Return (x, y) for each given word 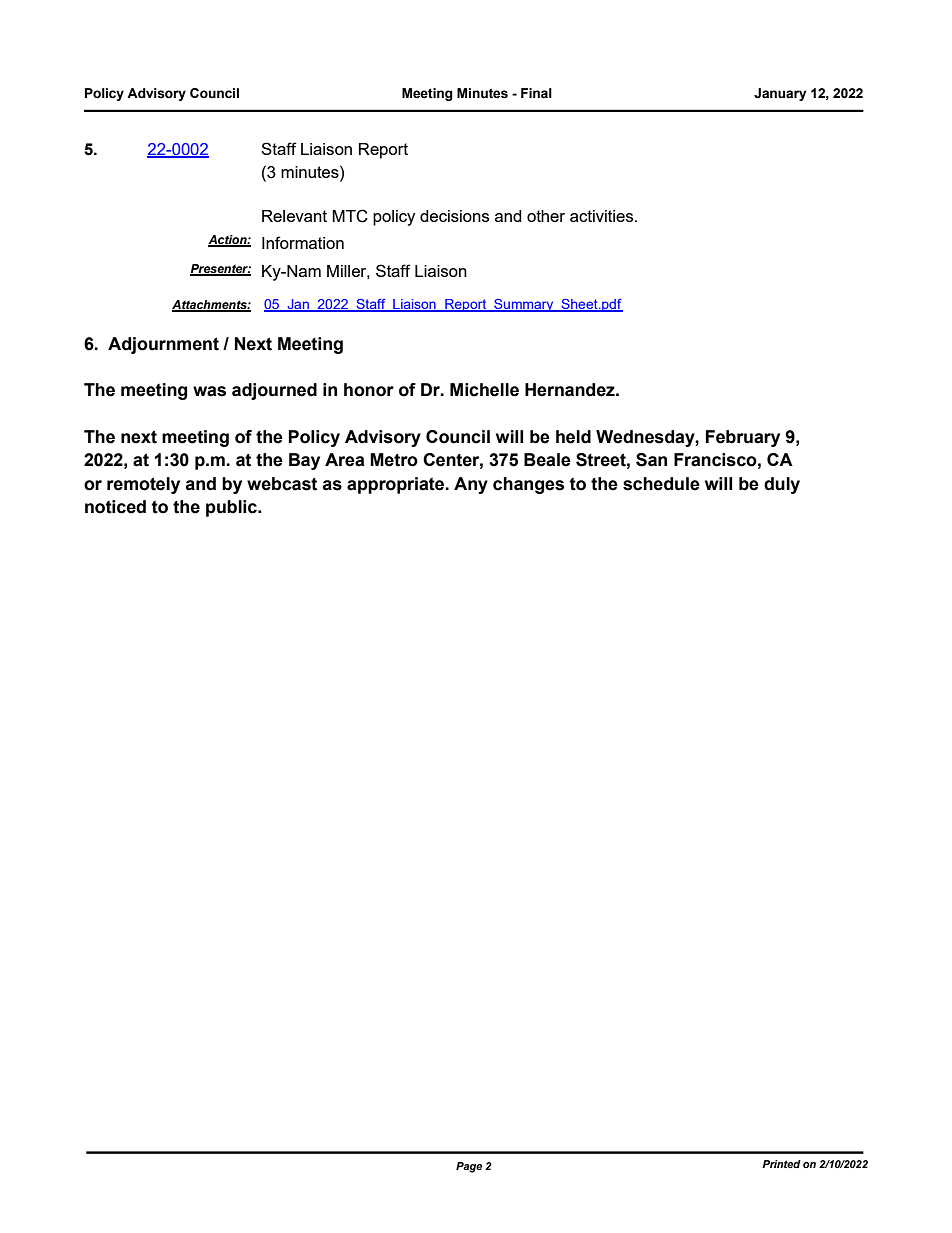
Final (536, 93)
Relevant (294, 216)
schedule (661, 484)
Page (469, 1167)
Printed (781, 1164)
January (780, 94)
